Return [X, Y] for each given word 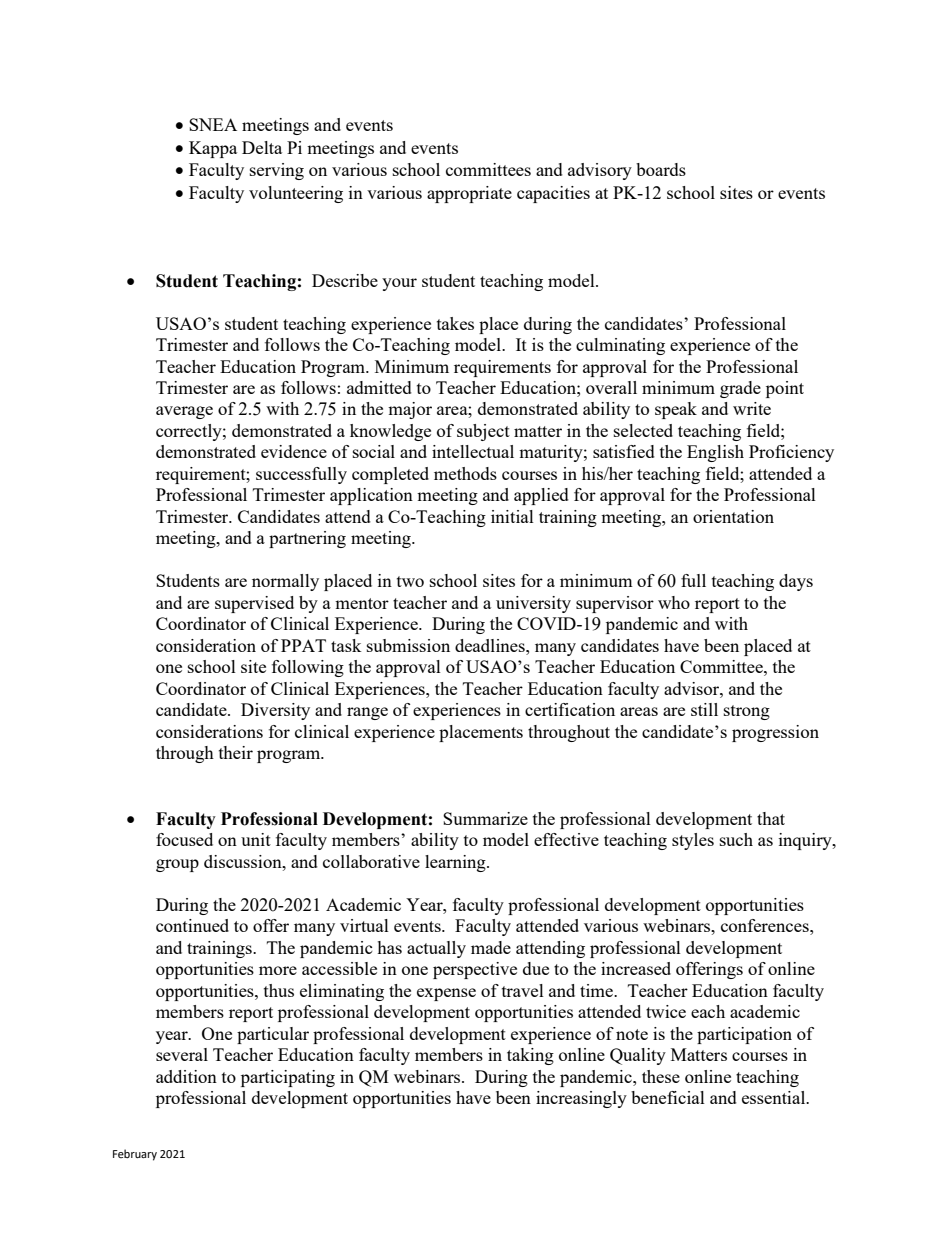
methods [465, 473]
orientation [733, 516]
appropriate [469, 194]
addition [186, 1076]
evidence [294, 451]
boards [661, 169]
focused [184, 839]
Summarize [485, 818]
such [736, 839]
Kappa [213, 149]
